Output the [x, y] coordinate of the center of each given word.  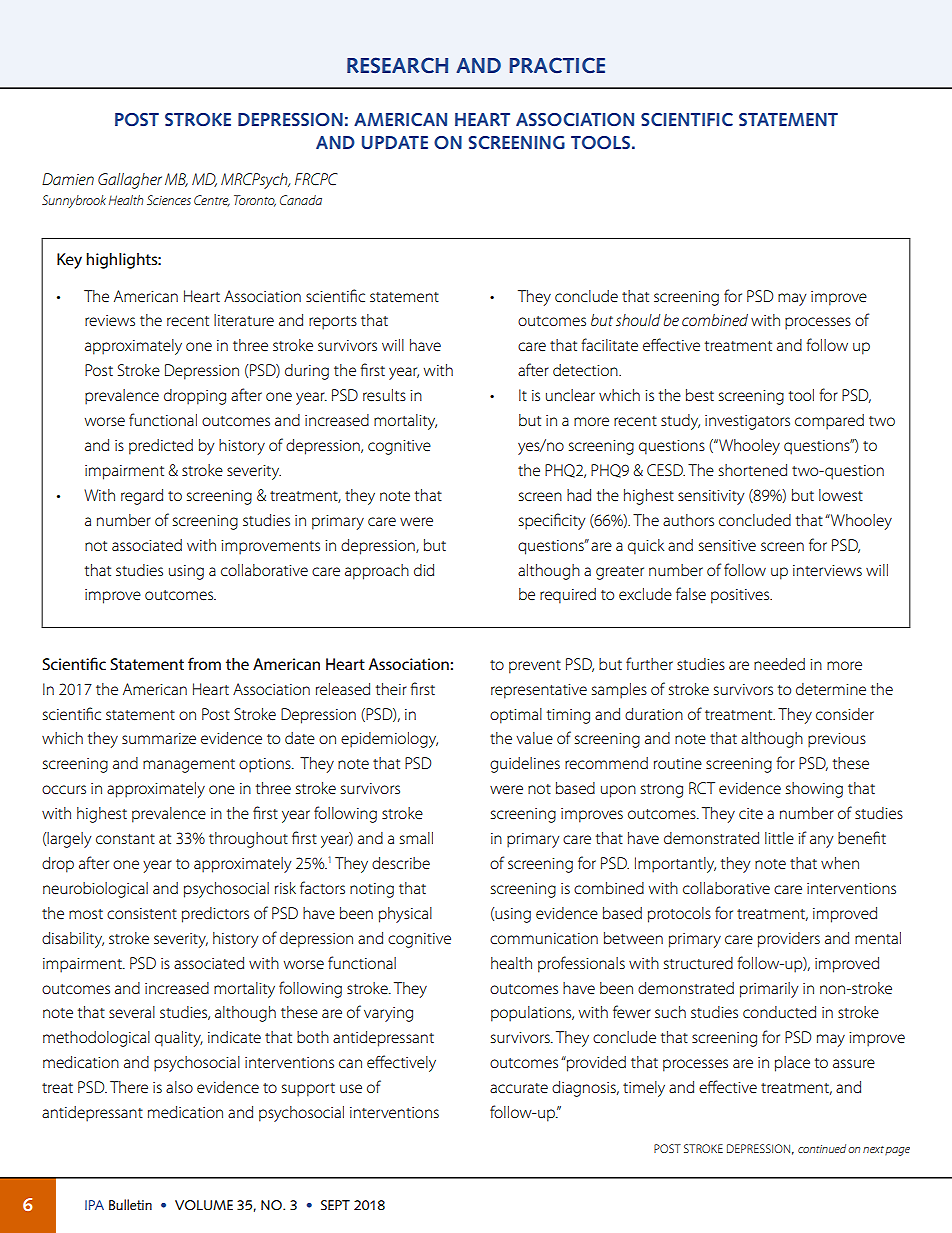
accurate [519, 1088]
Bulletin [130, 1204]
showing [814, 790]
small [416, 838]
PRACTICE [557, 65]
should [638, 320]
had [579, 495]
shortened [753, 470]
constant [125, 839]
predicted [161, 447]
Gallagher [130, 181]
